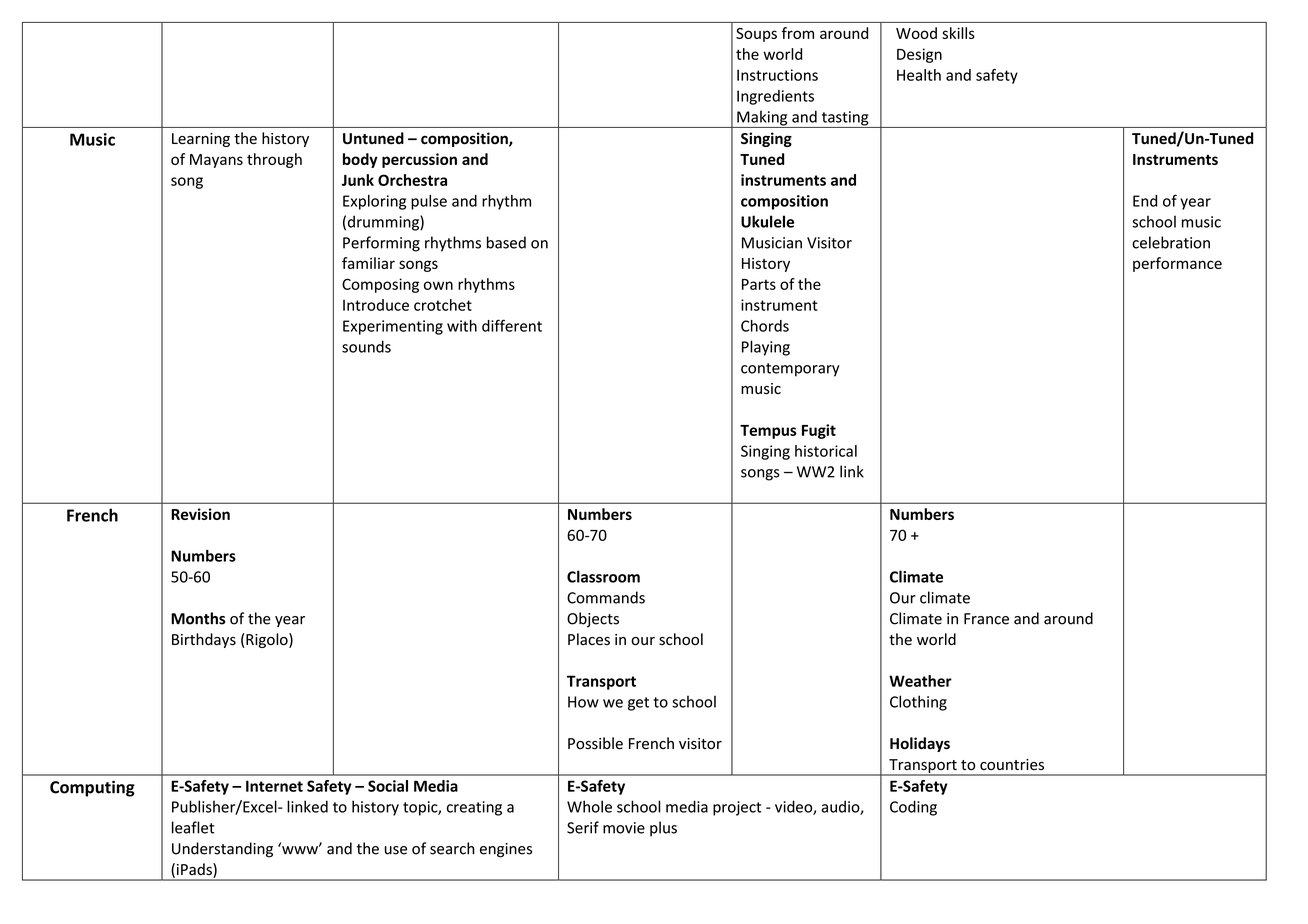  What do you see at coordinates (986, 619) in the image?
I see `France` at bounding box center [986, 619].
